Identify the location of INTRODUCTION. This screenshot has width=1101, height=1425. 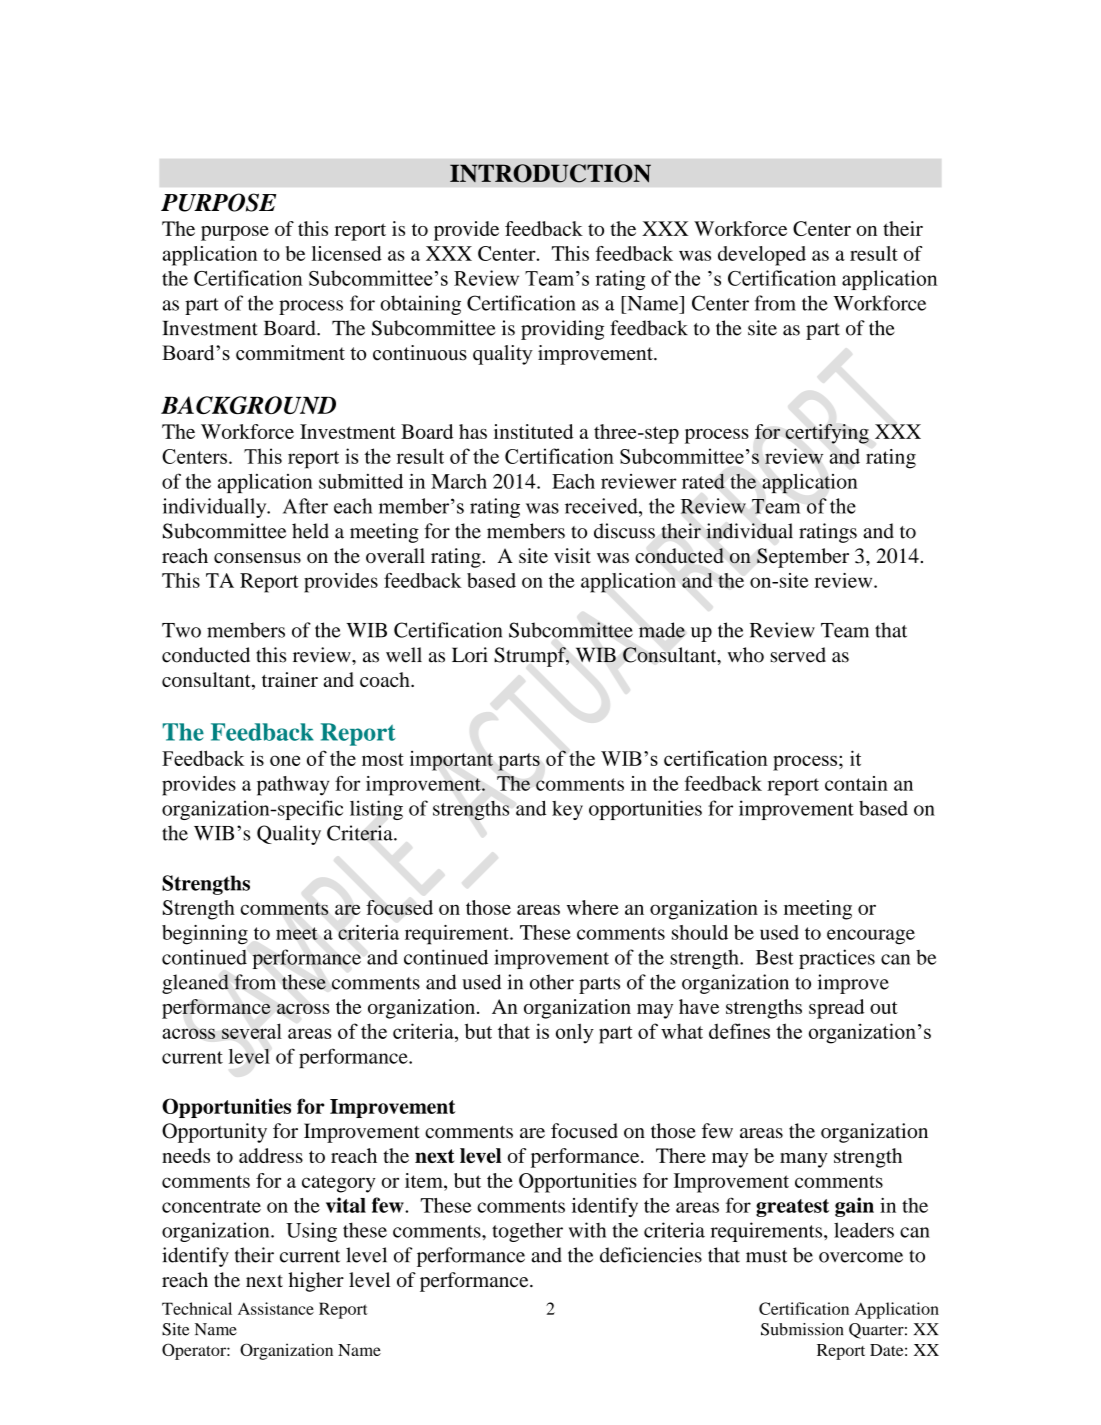
(550, 173).
